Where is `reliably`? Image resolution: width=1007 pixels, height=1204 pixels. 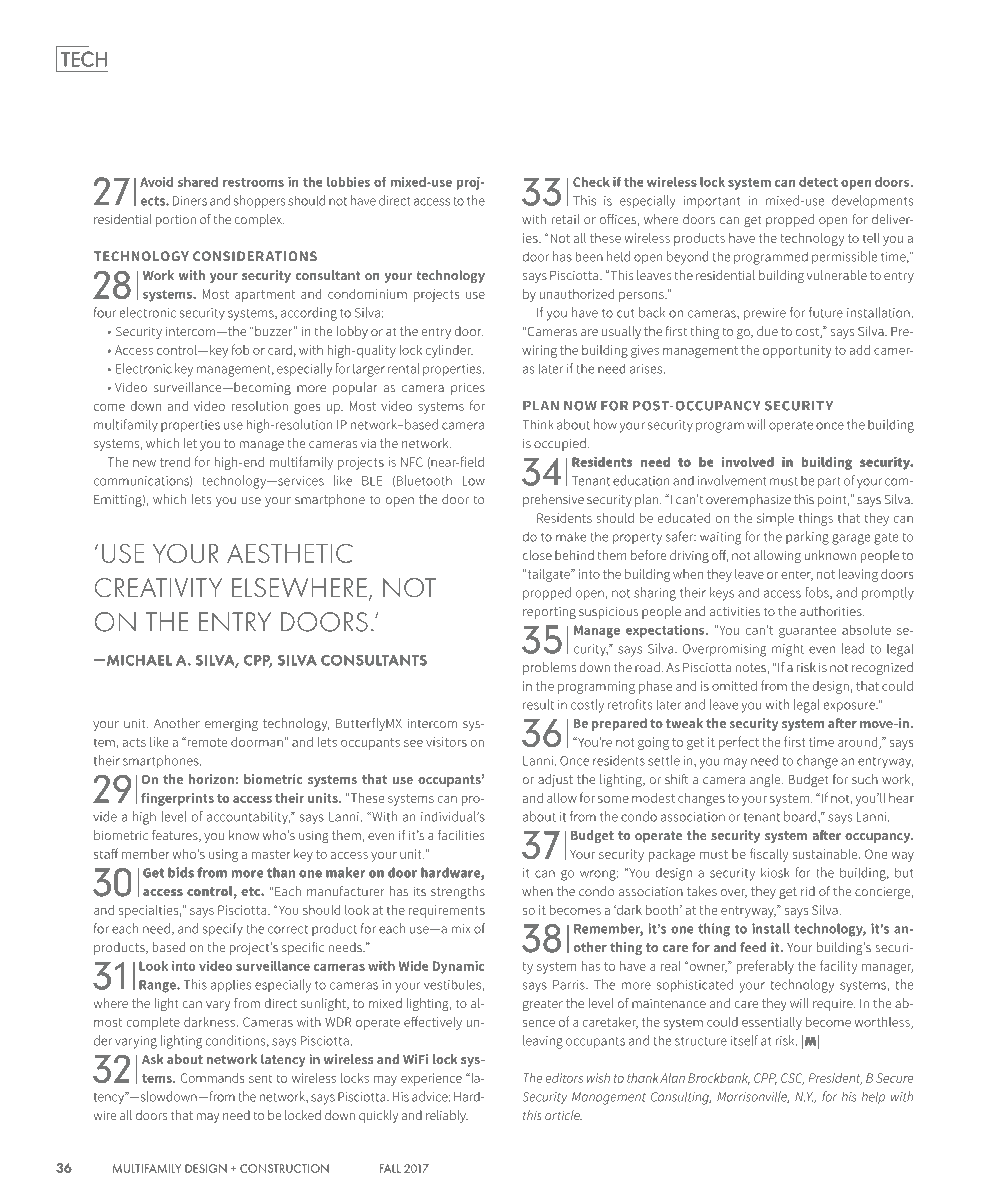
reliably is located at coordinates (447, 1116).
